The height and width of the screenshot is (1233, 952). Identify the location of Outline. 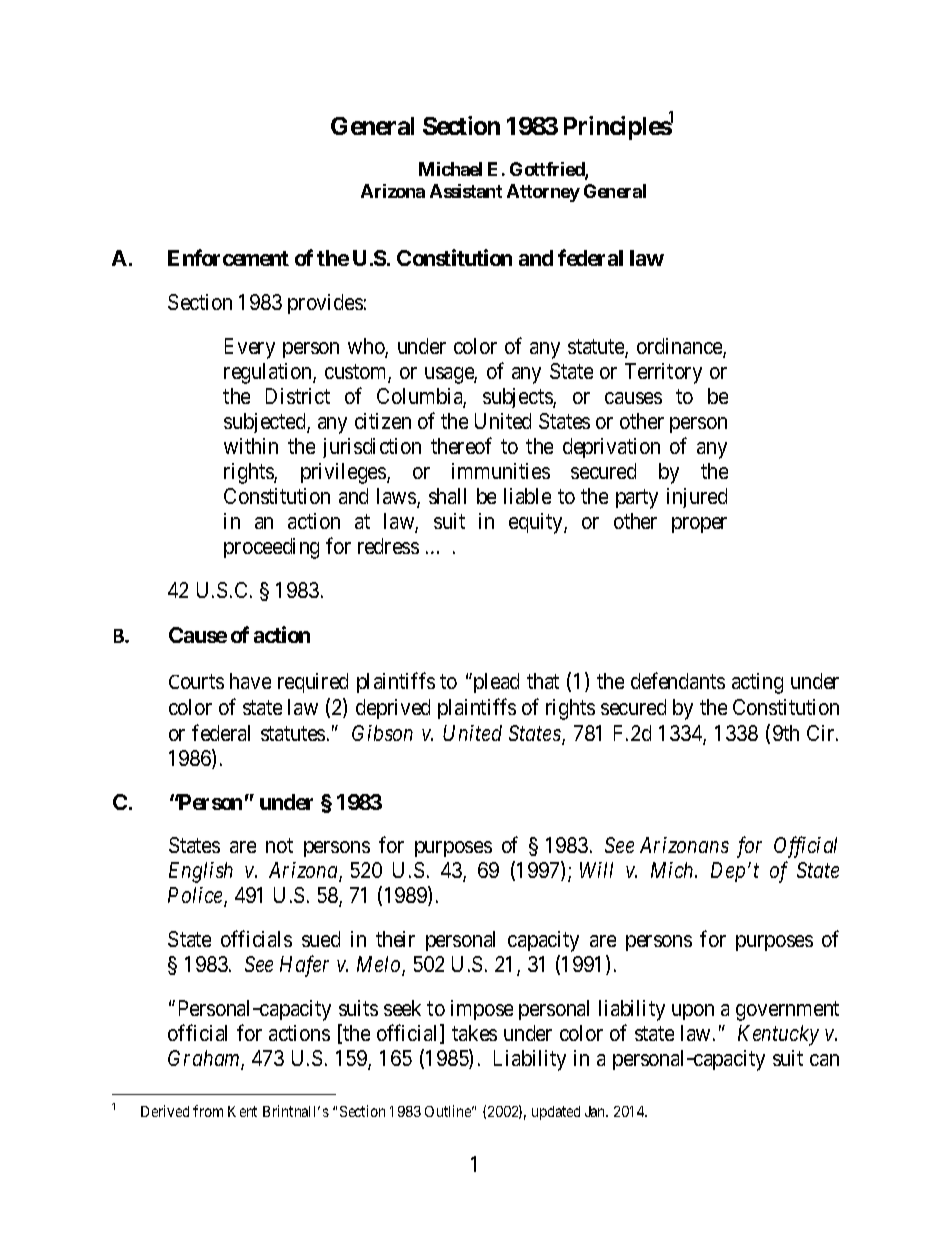
(449, 1111).
